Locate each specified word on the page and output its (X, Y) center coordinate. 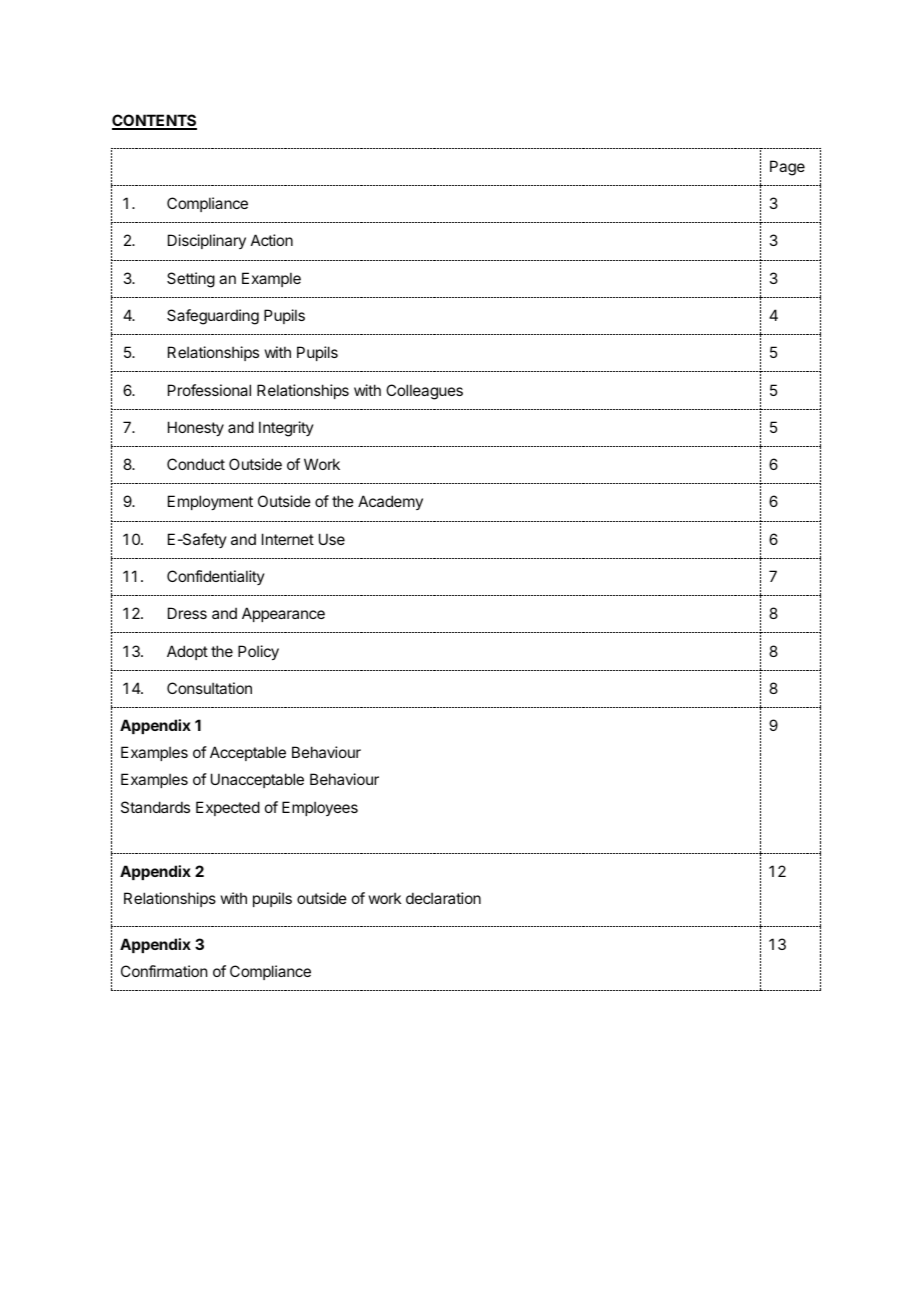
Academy (390, 502)
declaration (443, 898)
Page (787, 168)
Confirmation (164, 971)
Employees (320, 808)
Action (272, 240)
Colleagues (424, 392)
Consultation (209, 688)
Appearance (283, 614)
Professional (209, 390)
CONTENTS (154, 121)
